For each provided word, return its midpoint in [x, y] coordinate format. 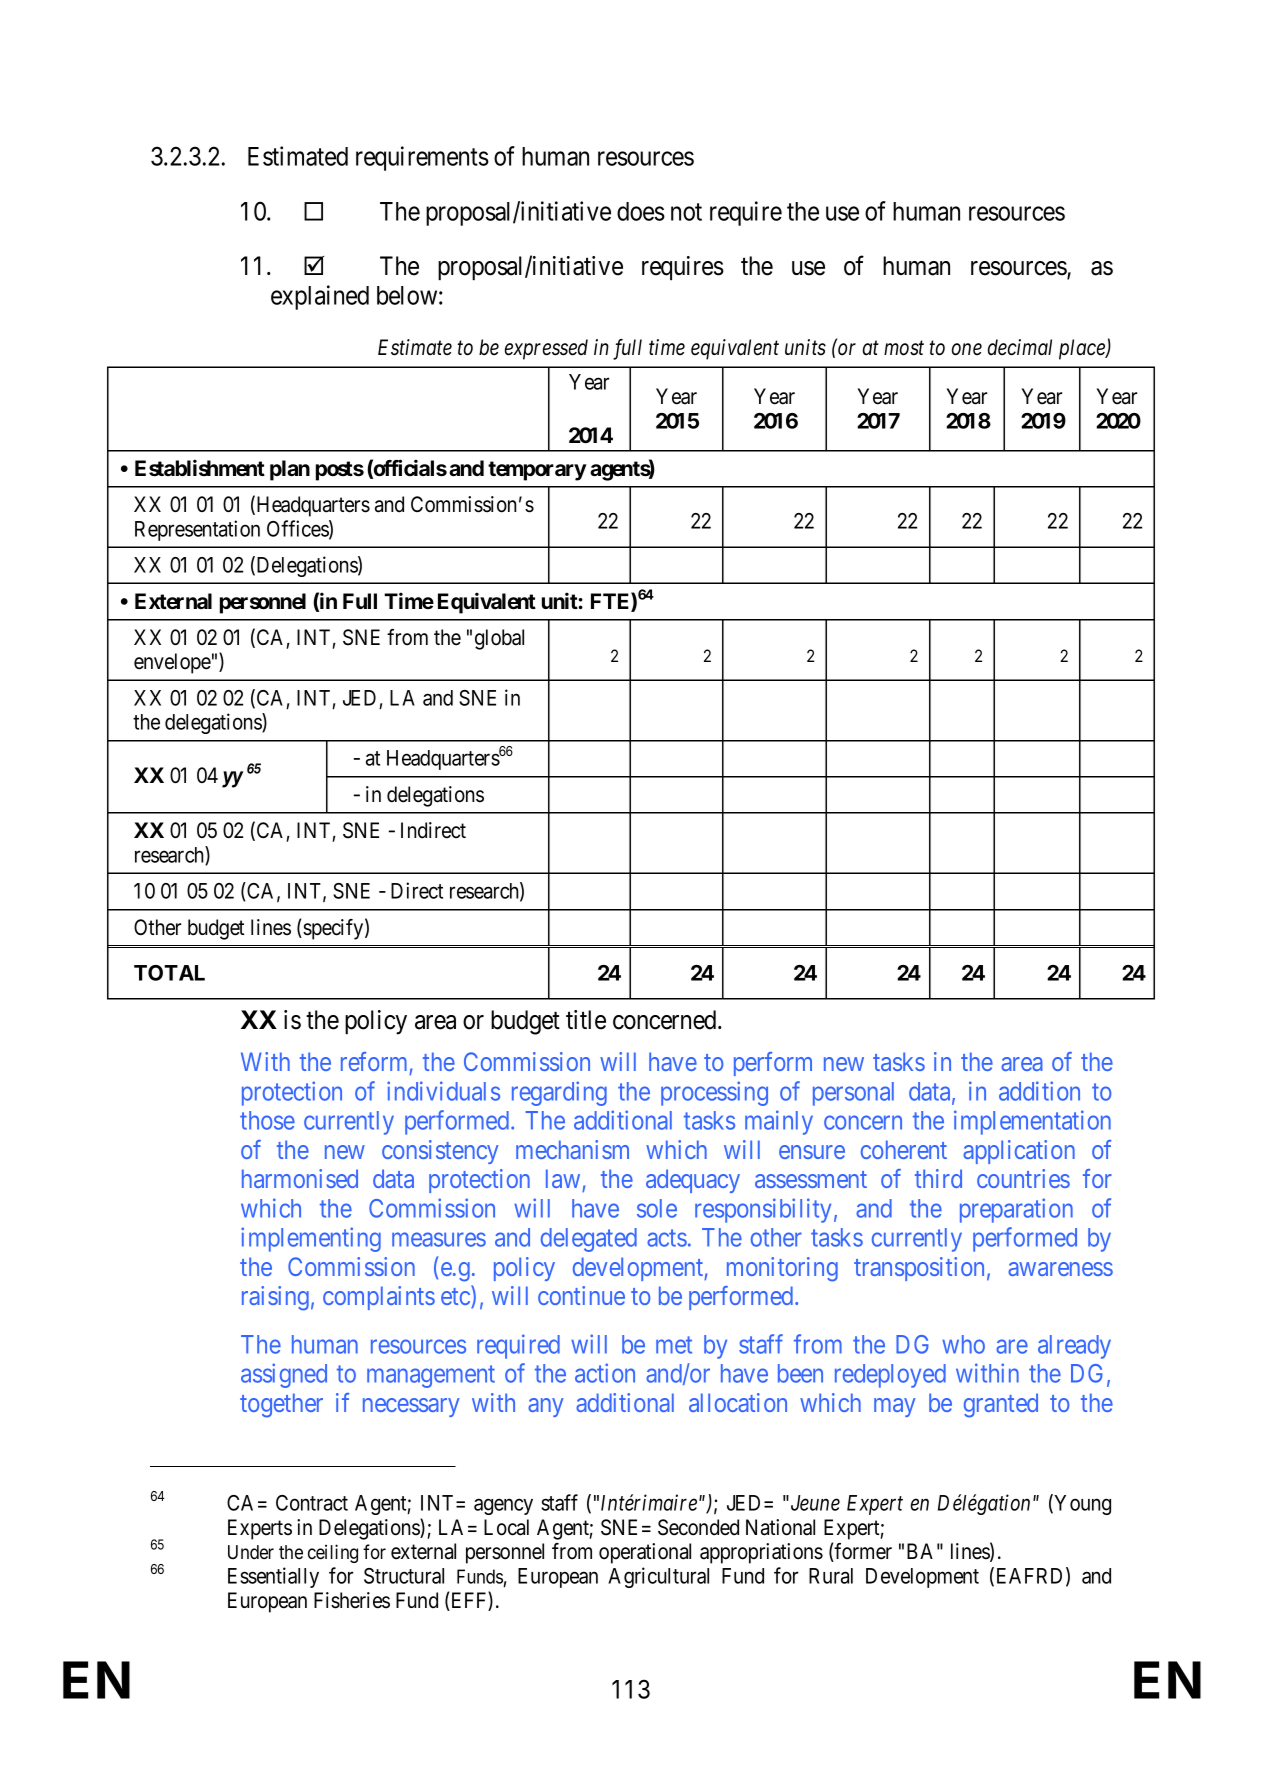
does [641, 211]
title [586, 1020]
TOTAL [169, 973]
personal [853, 1094]
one [967, 350]
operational [645, 1553]
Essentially [273, 1577]
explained [320, 297]
